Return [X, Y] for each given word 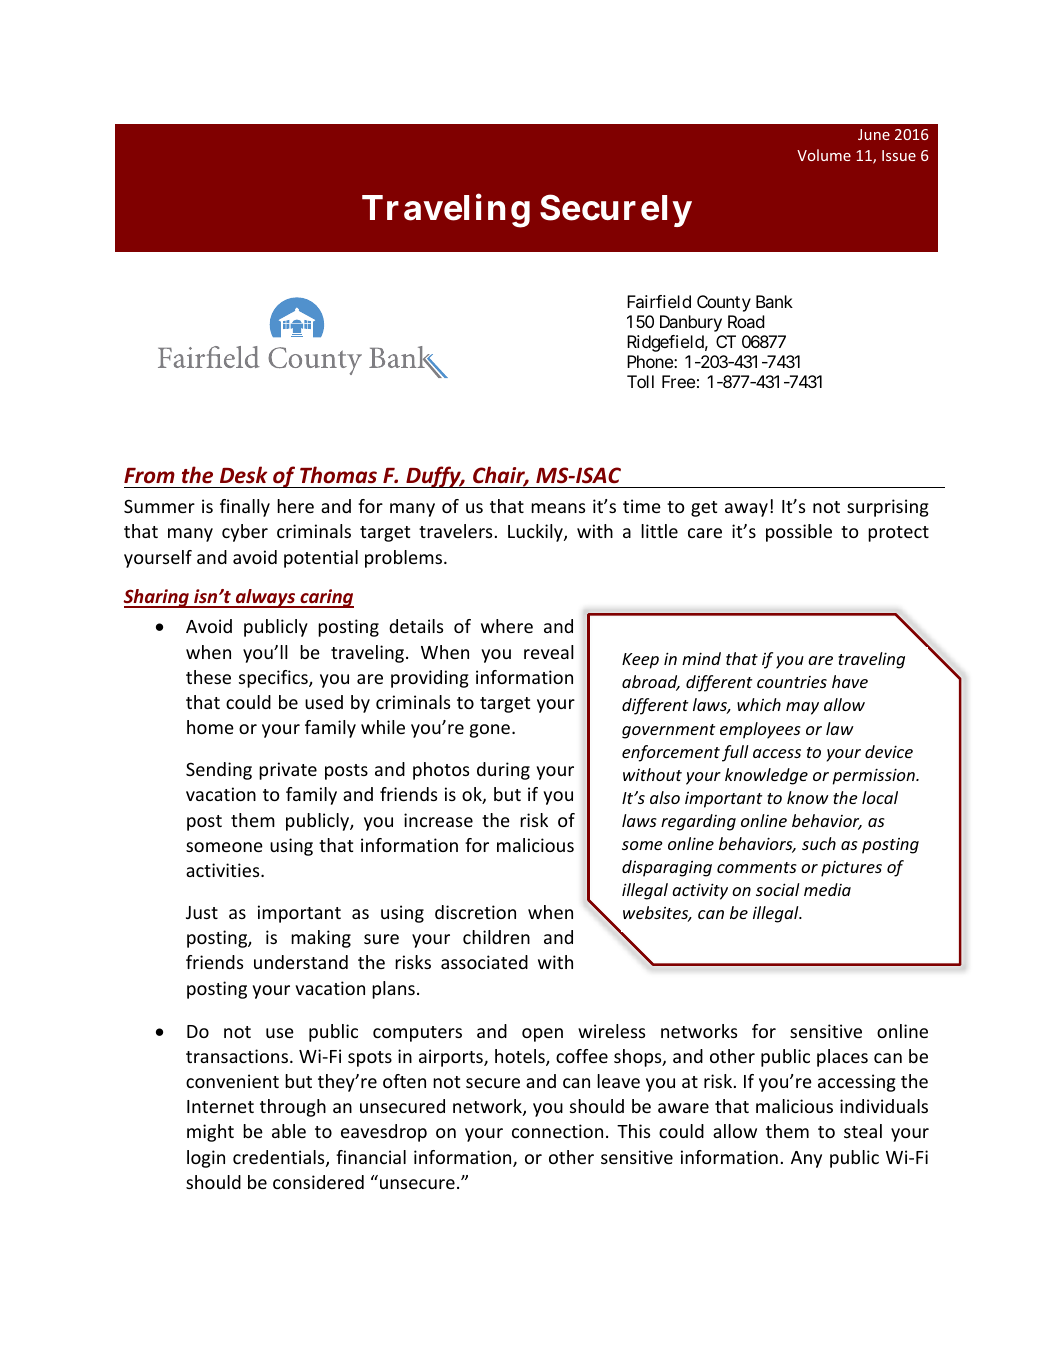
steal [863, 1131]
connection [557, 1131]
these [208, 677]
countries [792, 682]
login [206, 1159]
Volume [824, 155]
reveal [549, 652]
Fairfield [659, 301]
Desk [243, 475]
